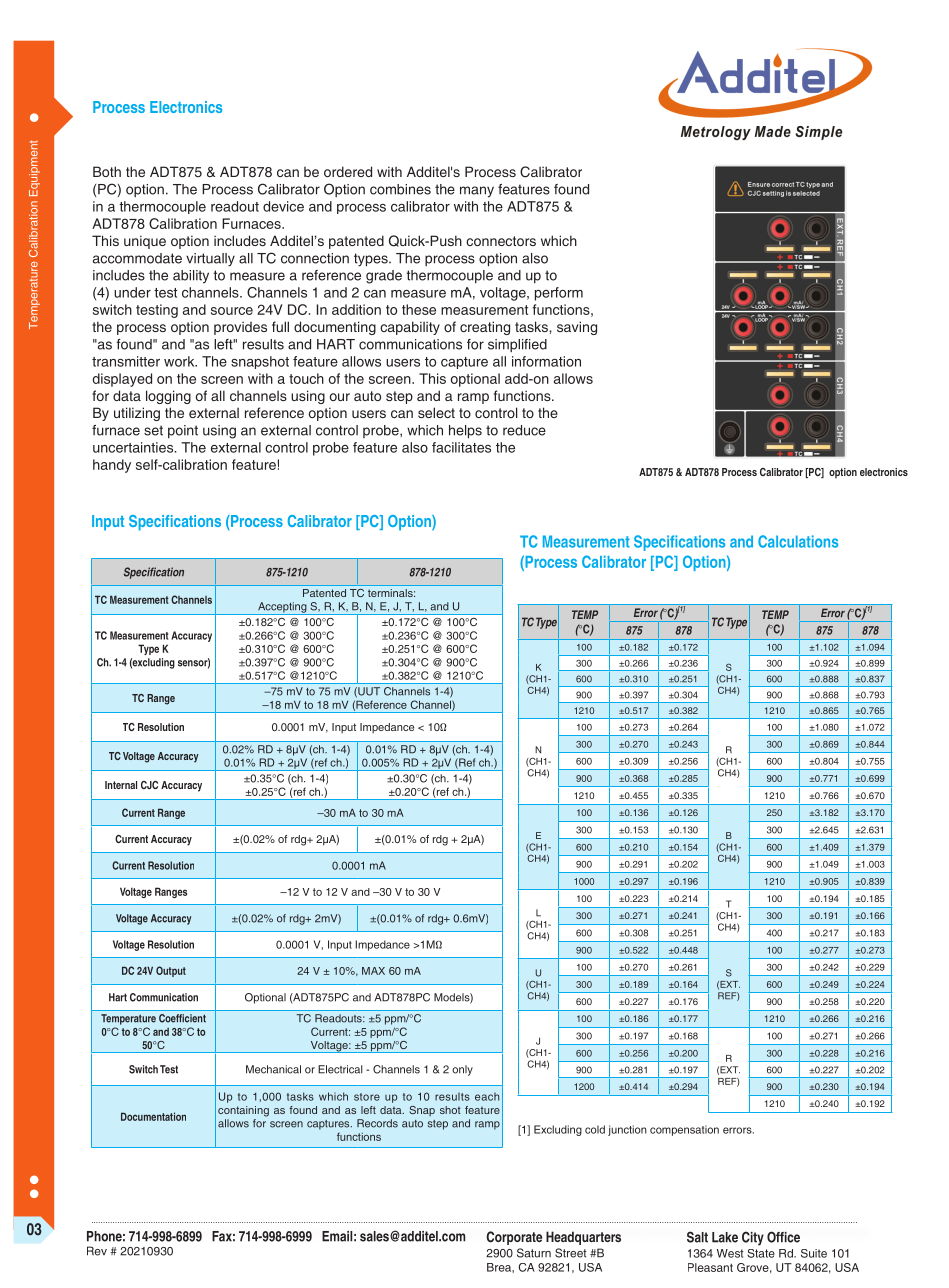 Image resolution: width=949 pixels, height=1288 pixels. What do you see at coordinates (373, 971) in the document?
I see `MAX` at bounding box center [373, 971].
